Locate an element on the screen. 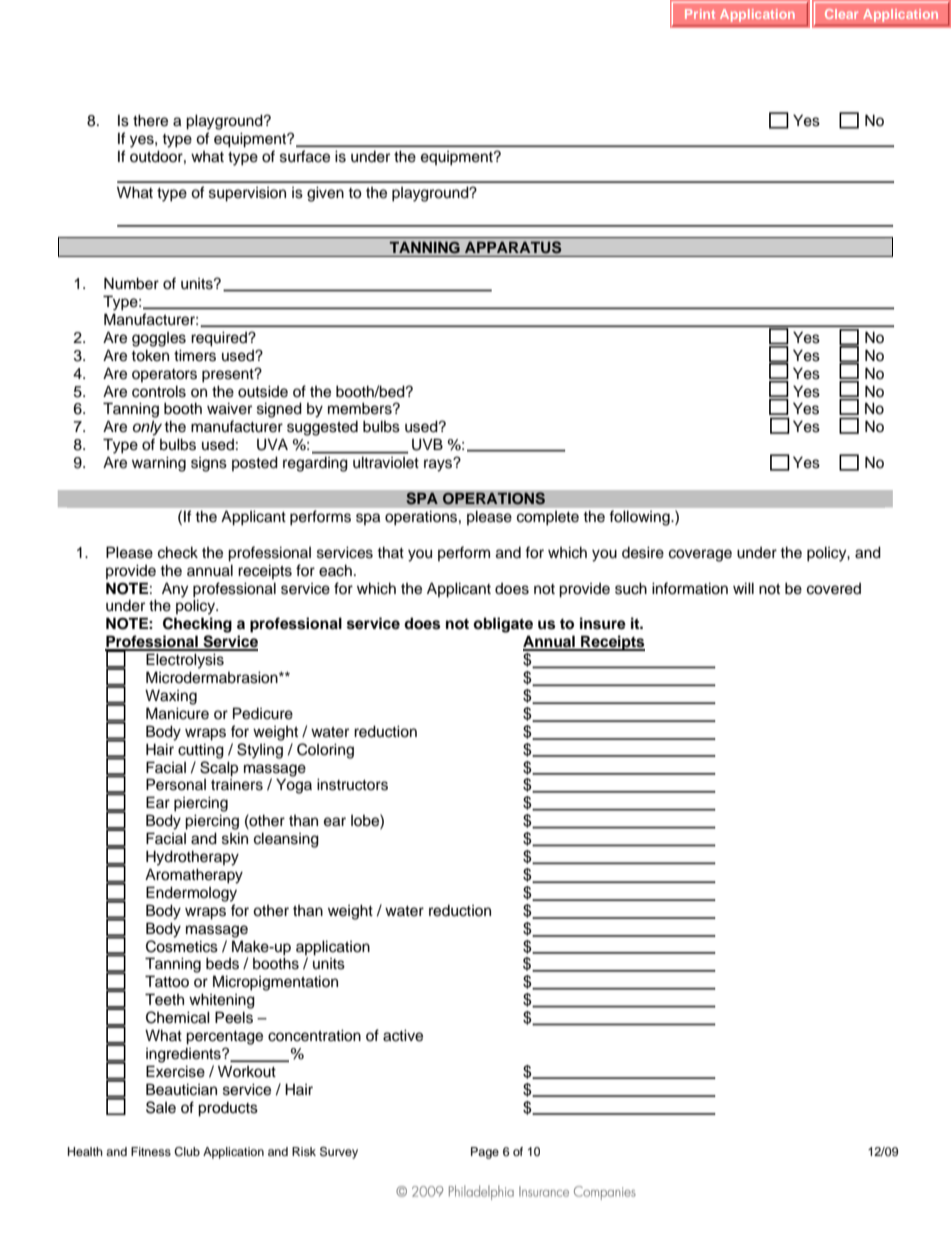 Image resolution: width=952 pixels, height=1233 pixels. UVB is located at coordinates (427, 444).
